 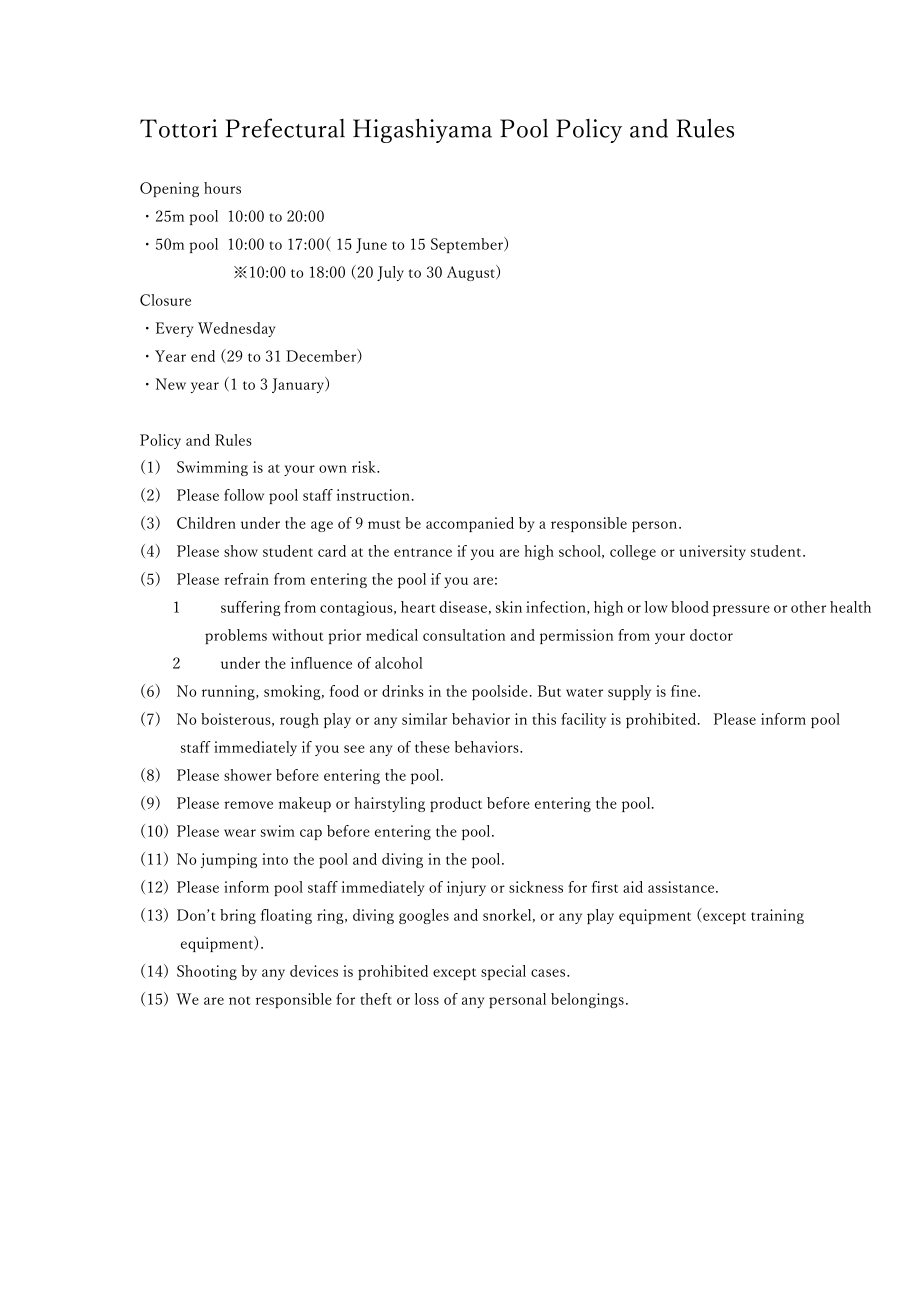 I want to click on special, so click(x=503, y=972).
